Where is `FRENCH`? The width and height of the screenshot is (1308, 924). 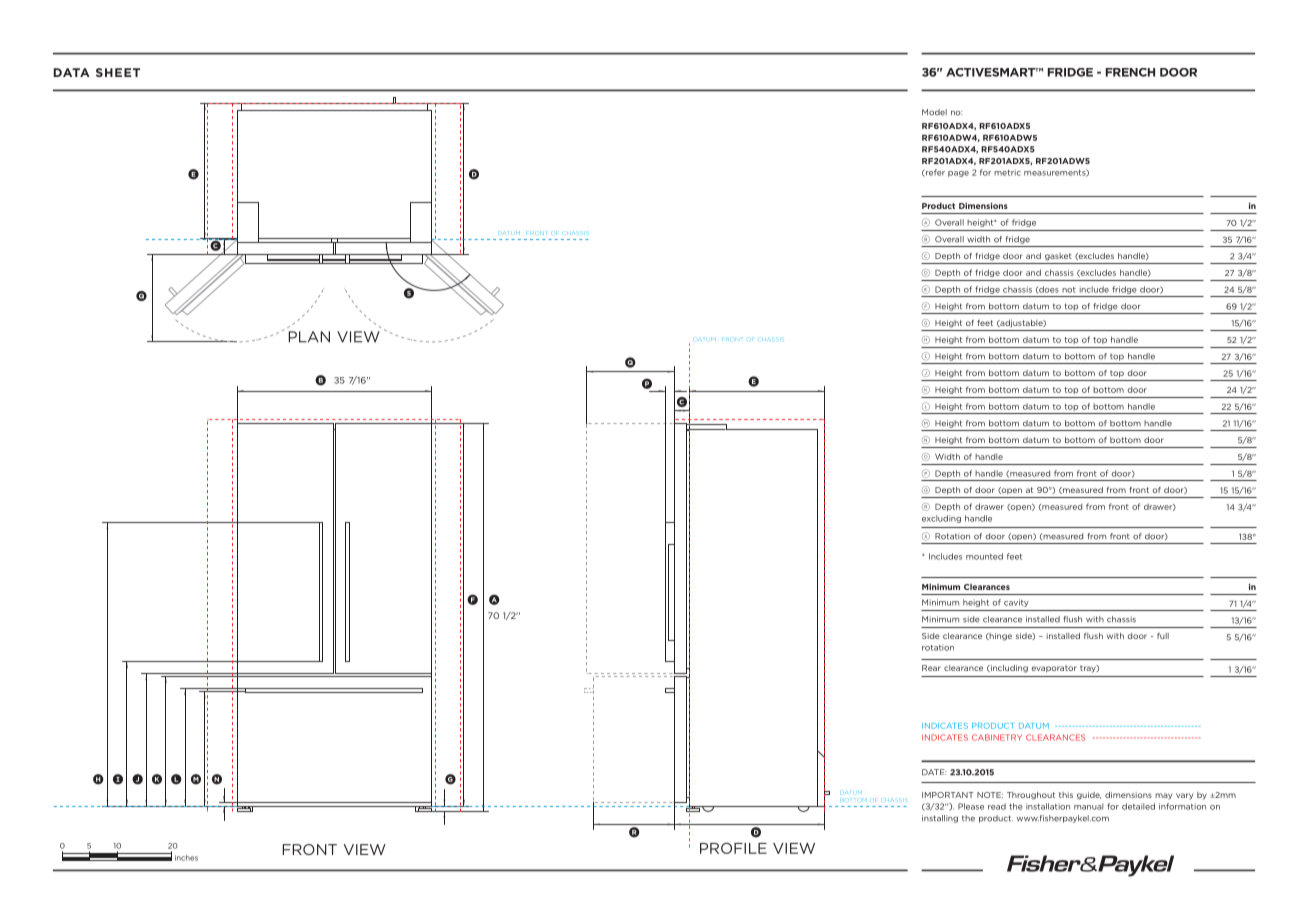
FRENCH is located at coordinates (1130, 72).
